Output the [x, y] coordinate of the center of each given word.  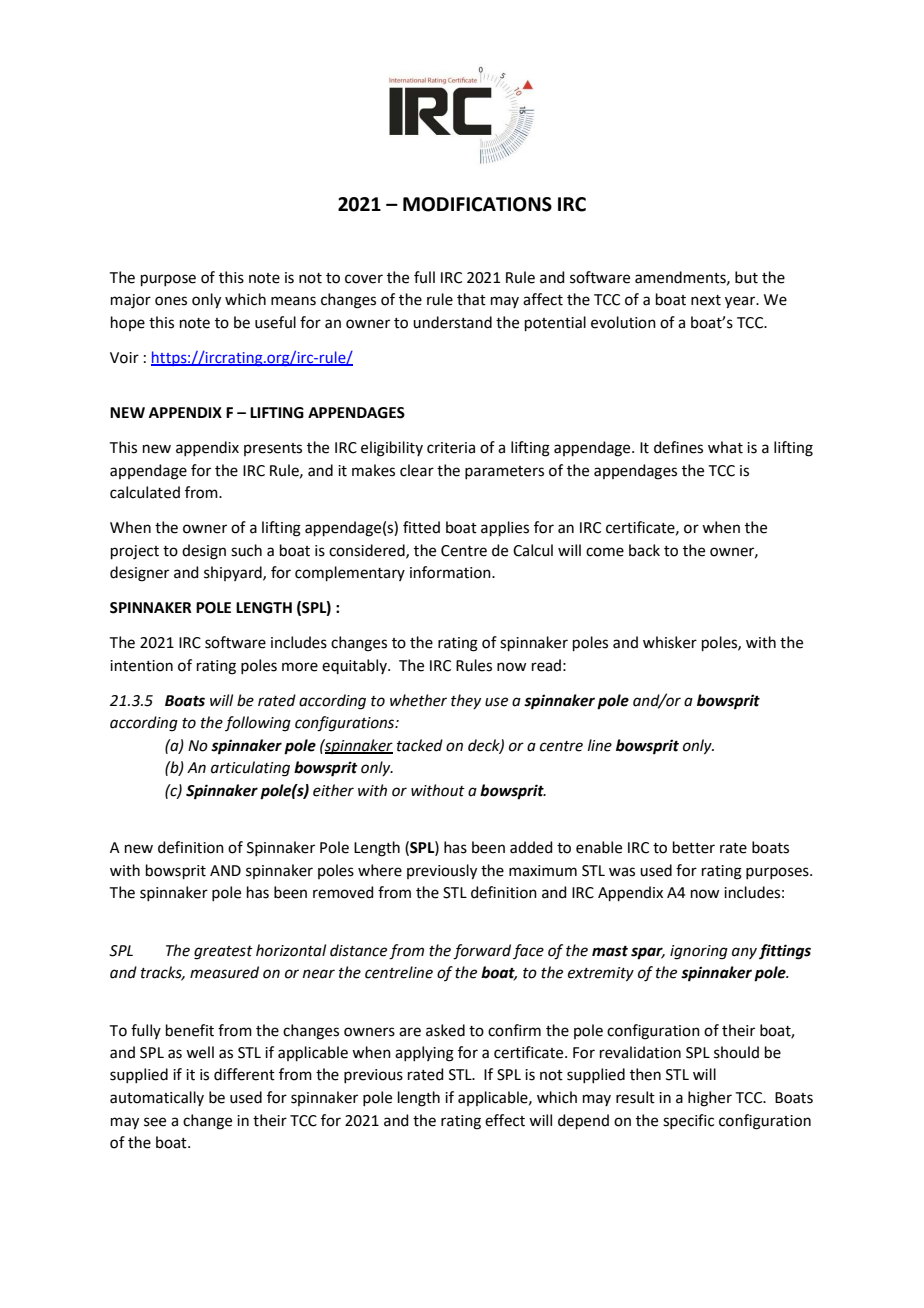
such [246, 550]
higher [710, 1099]
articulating [250, 769]
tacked [420, 745]
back [644, 550]
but [746, 277]
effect [505, 1120]
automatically [157, 1098]
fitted [421, 527]
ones [171, 301]
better [694, 847]
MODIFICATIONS [477, 204]
